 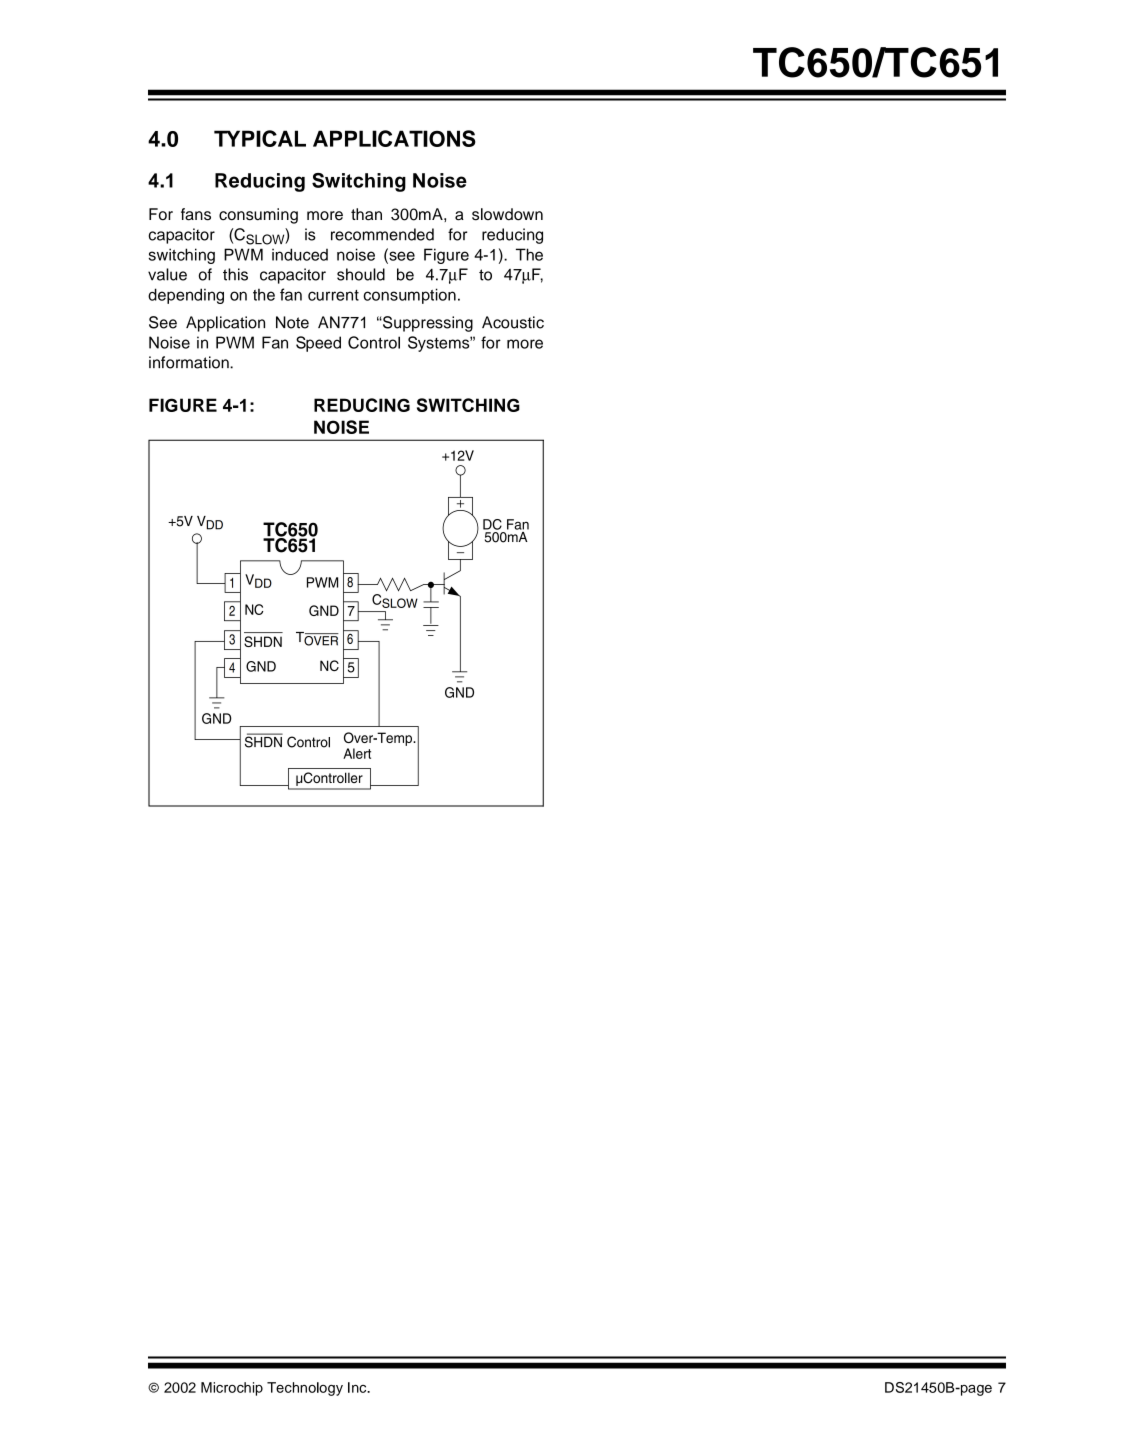 What do you see at coordinates (196, 214) in the screenshot?
I see `fans` at bounding box center [196, 214].
